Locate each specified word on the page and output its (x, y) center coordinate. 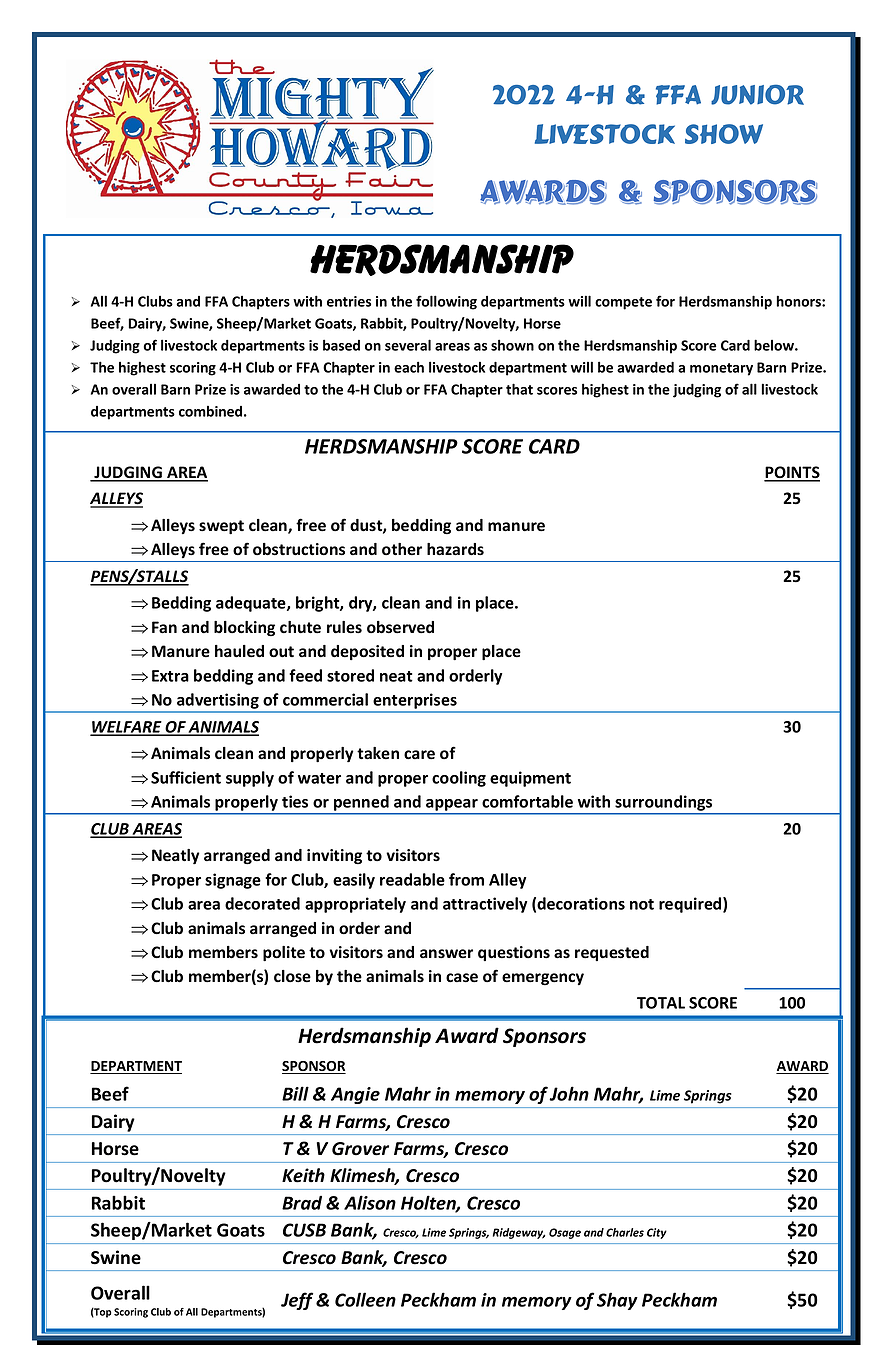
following (446, 302)
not (642, 904)
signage (233, 881)
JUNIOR (757, 94)
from (466, 879)
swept (221, 527)
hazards (455, 549)
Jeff (297, 1301)
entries (349, 301)
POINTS (792, 473)
